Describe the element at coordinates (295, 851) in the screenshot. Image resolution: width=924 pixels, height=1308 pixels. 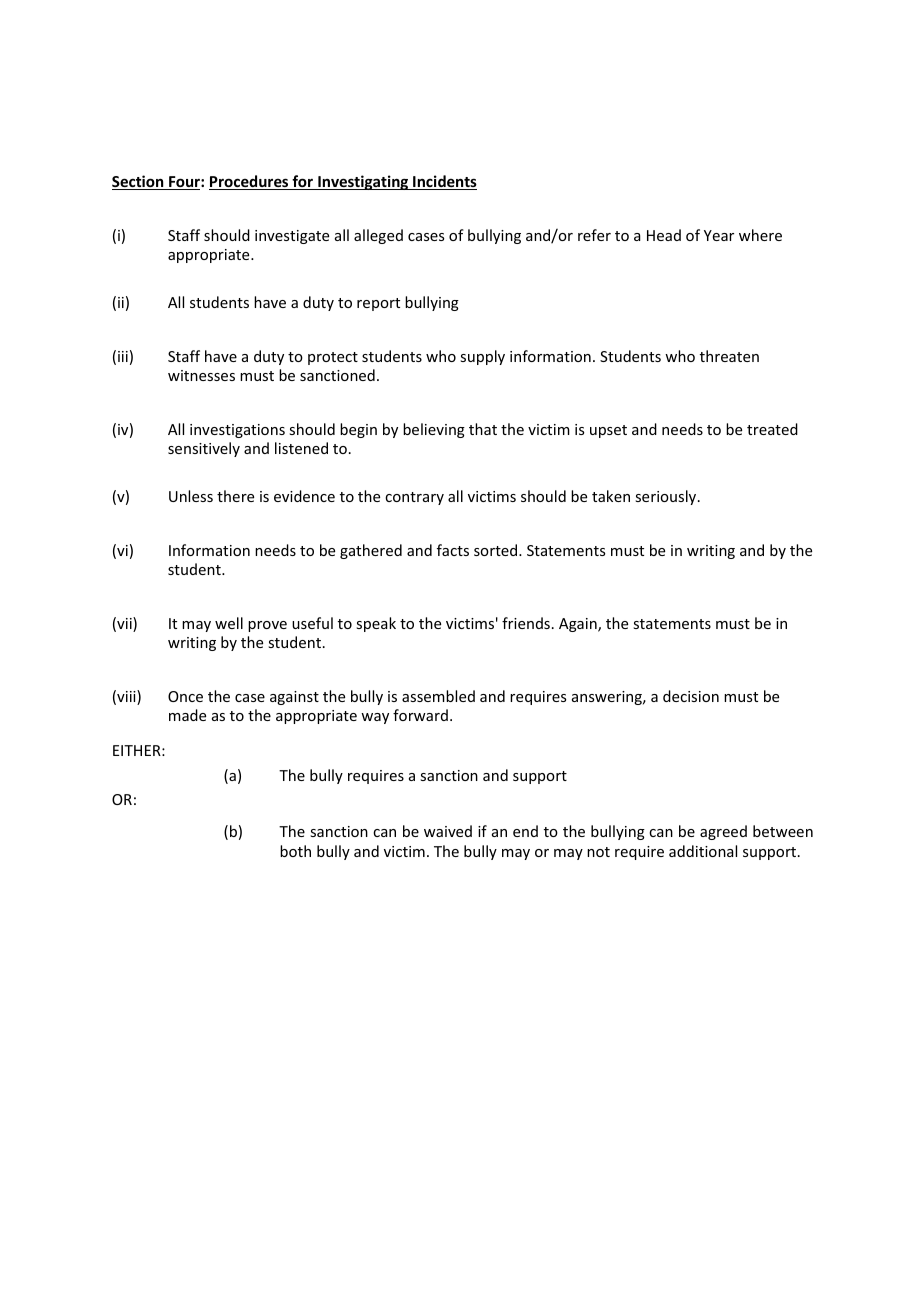
I see `both` at that location.
